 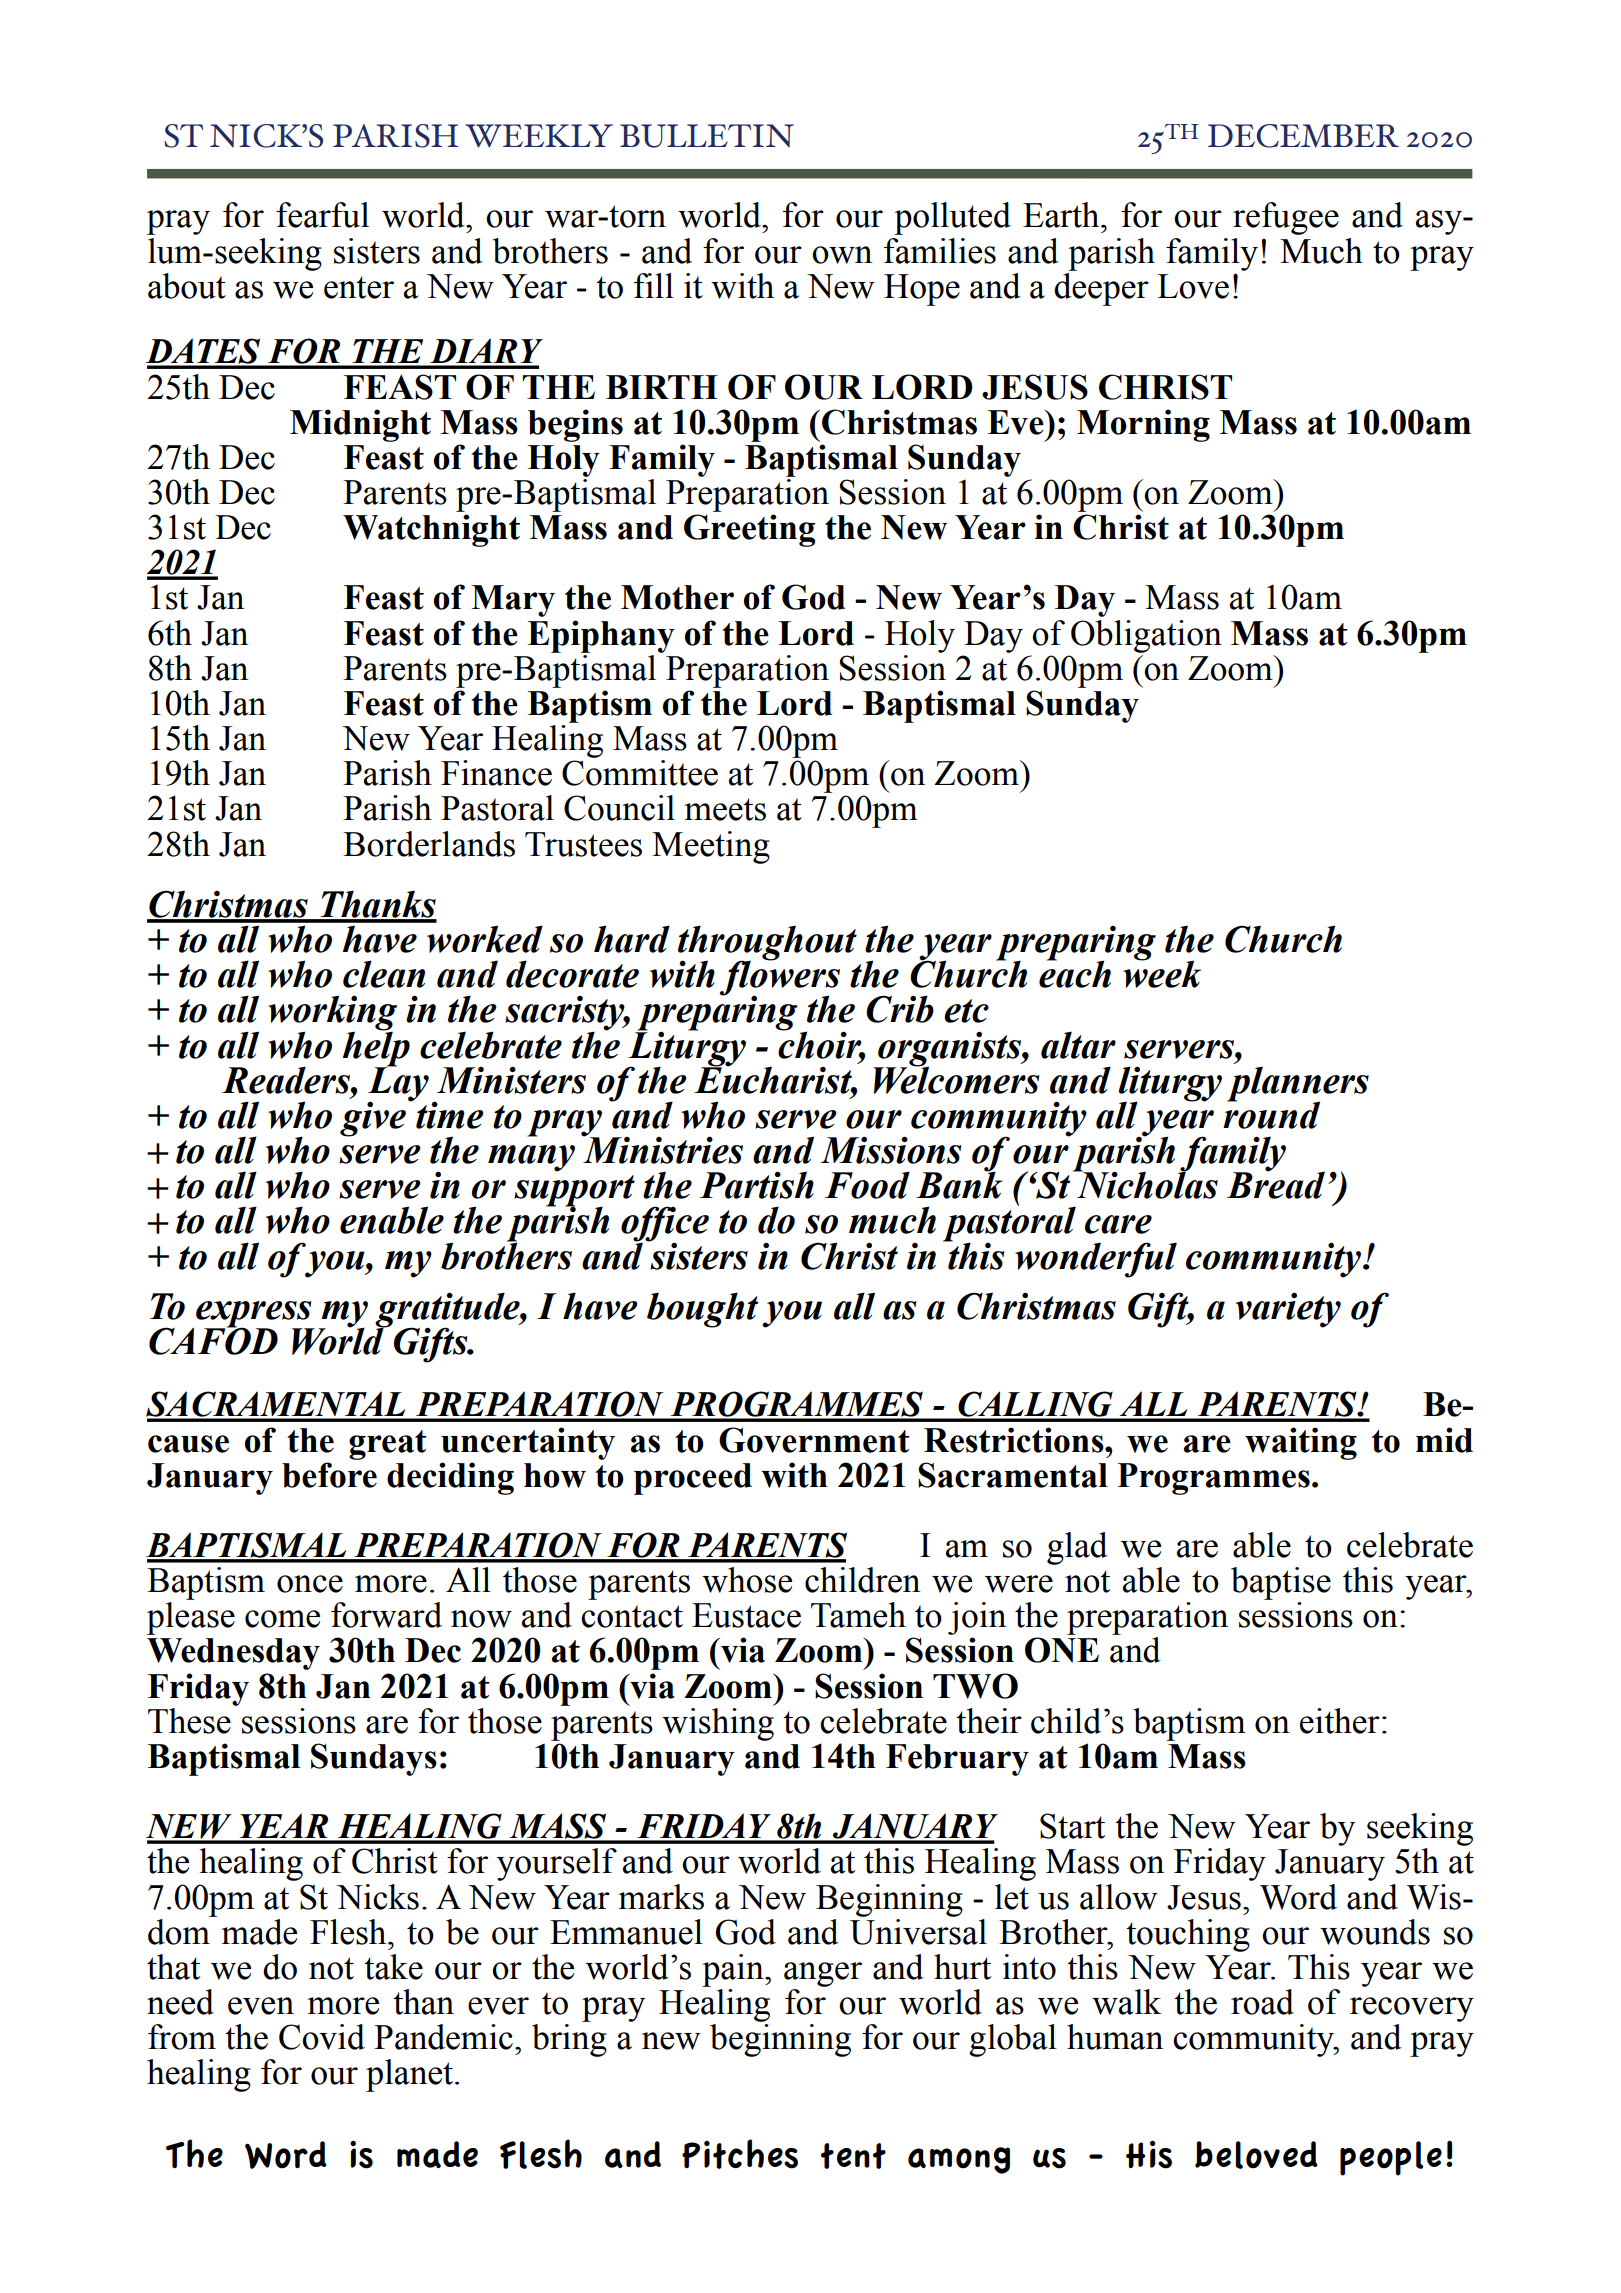 I want to click on before, so click(x=329, y=1475).
